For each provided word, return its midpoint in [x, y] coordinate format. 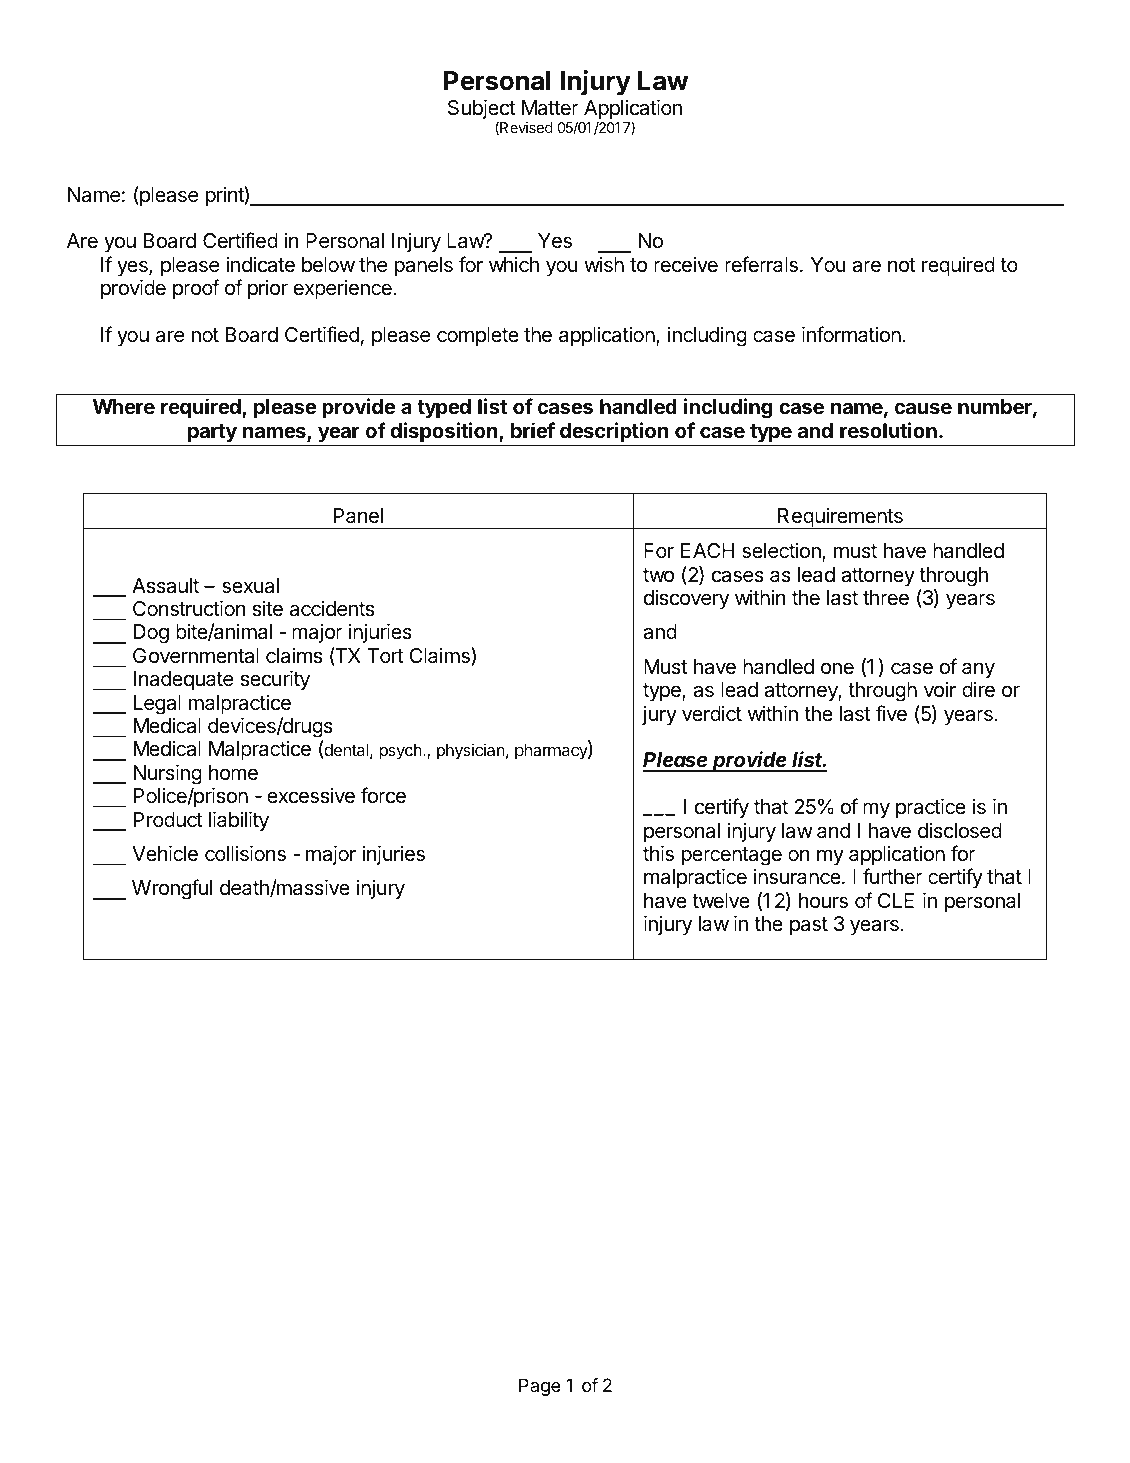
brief [533, 430]
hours [823, 901]
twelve [721, 900]
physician [471, 751]
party [212, 433]
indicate [260, 264]
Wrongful [172, 889]
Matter [550, 108]
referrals [761, 264]
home [233, 773]
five [891, 713]
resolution [888, 430]
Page [540, 1387]
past [809, 926]
